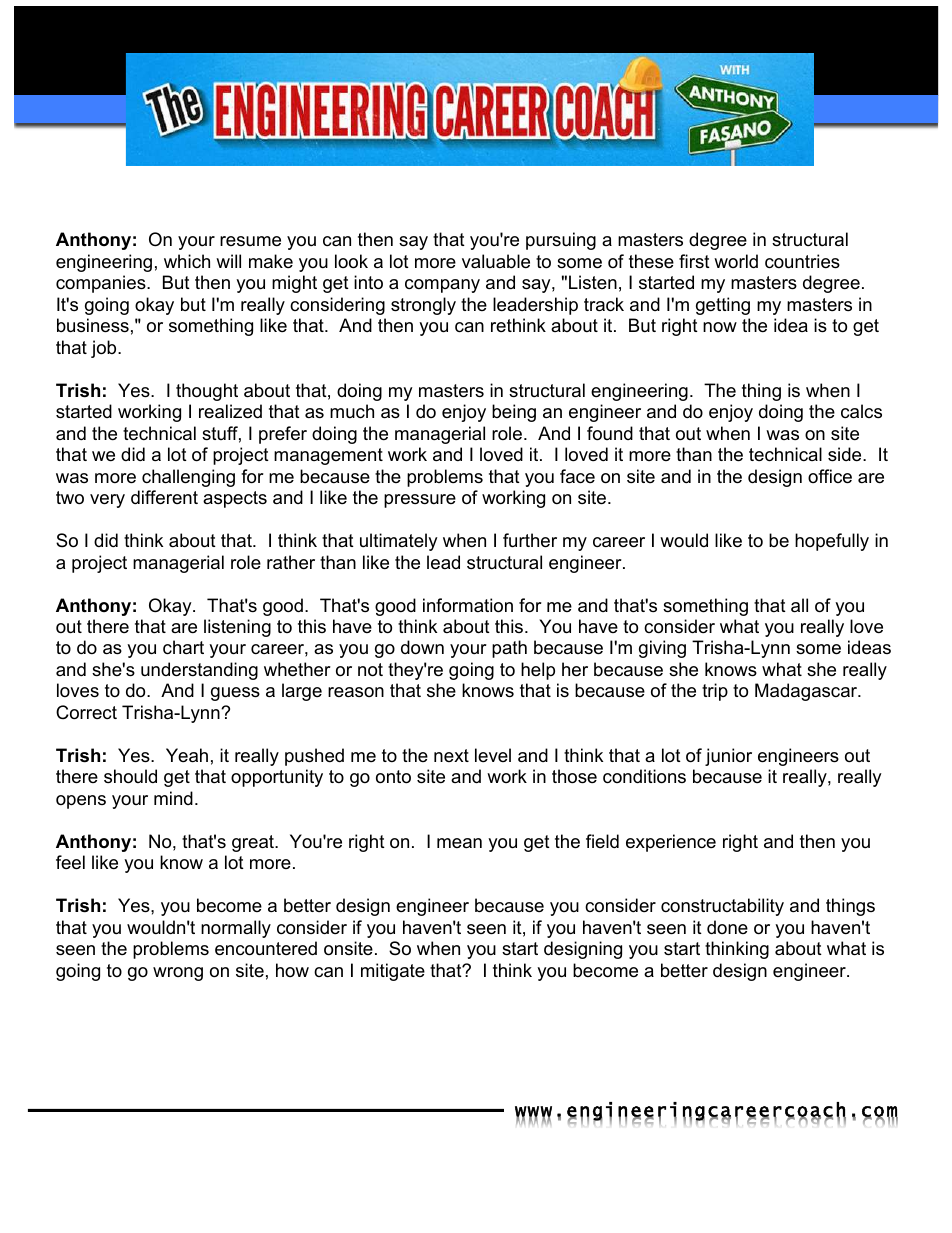  What do you see at coordinates (736, 261) in the document?
I see `world` at bounding box center [736, 261].
